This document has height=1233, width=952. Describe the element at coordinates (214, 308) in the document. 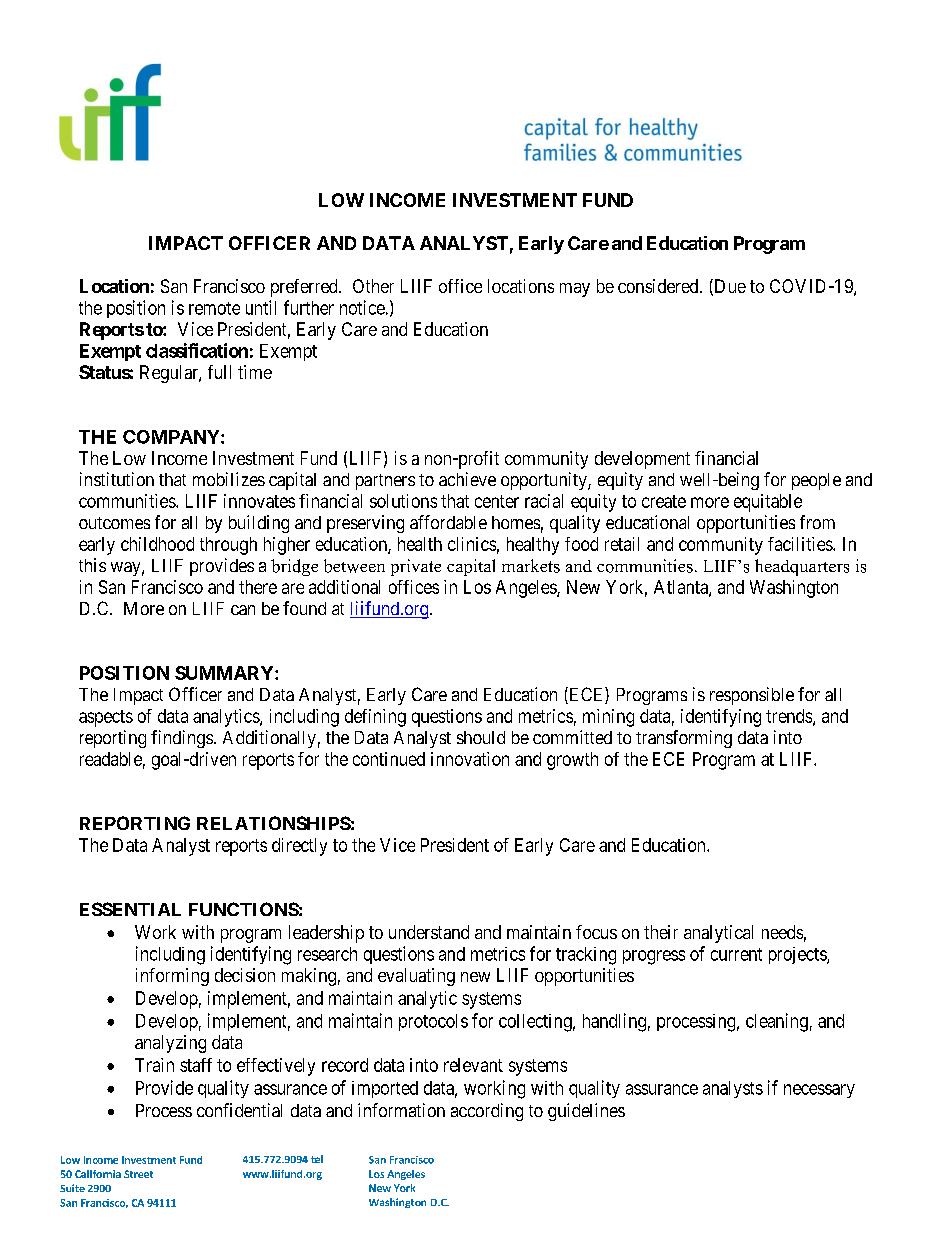

I see `remote` at that location.
